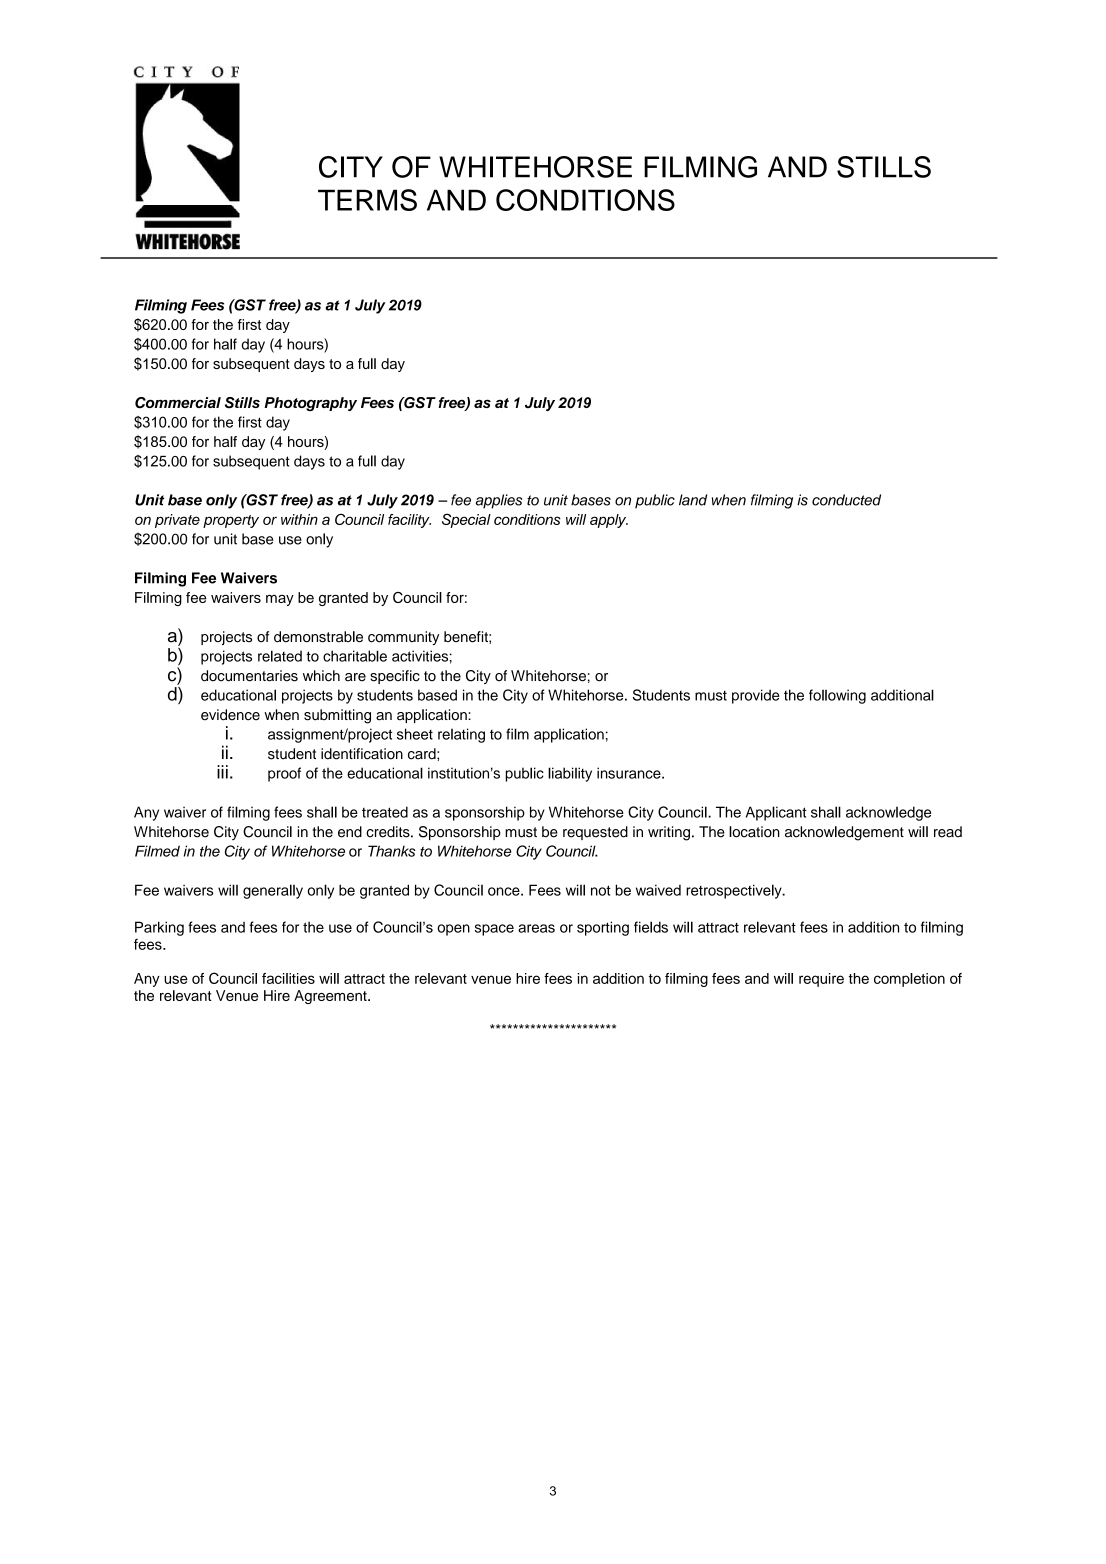 The image size is (1106, 1564). What do you see at coordinates (288, 978) in the image?
I see `facilities` at bounding box center [288, 978].
